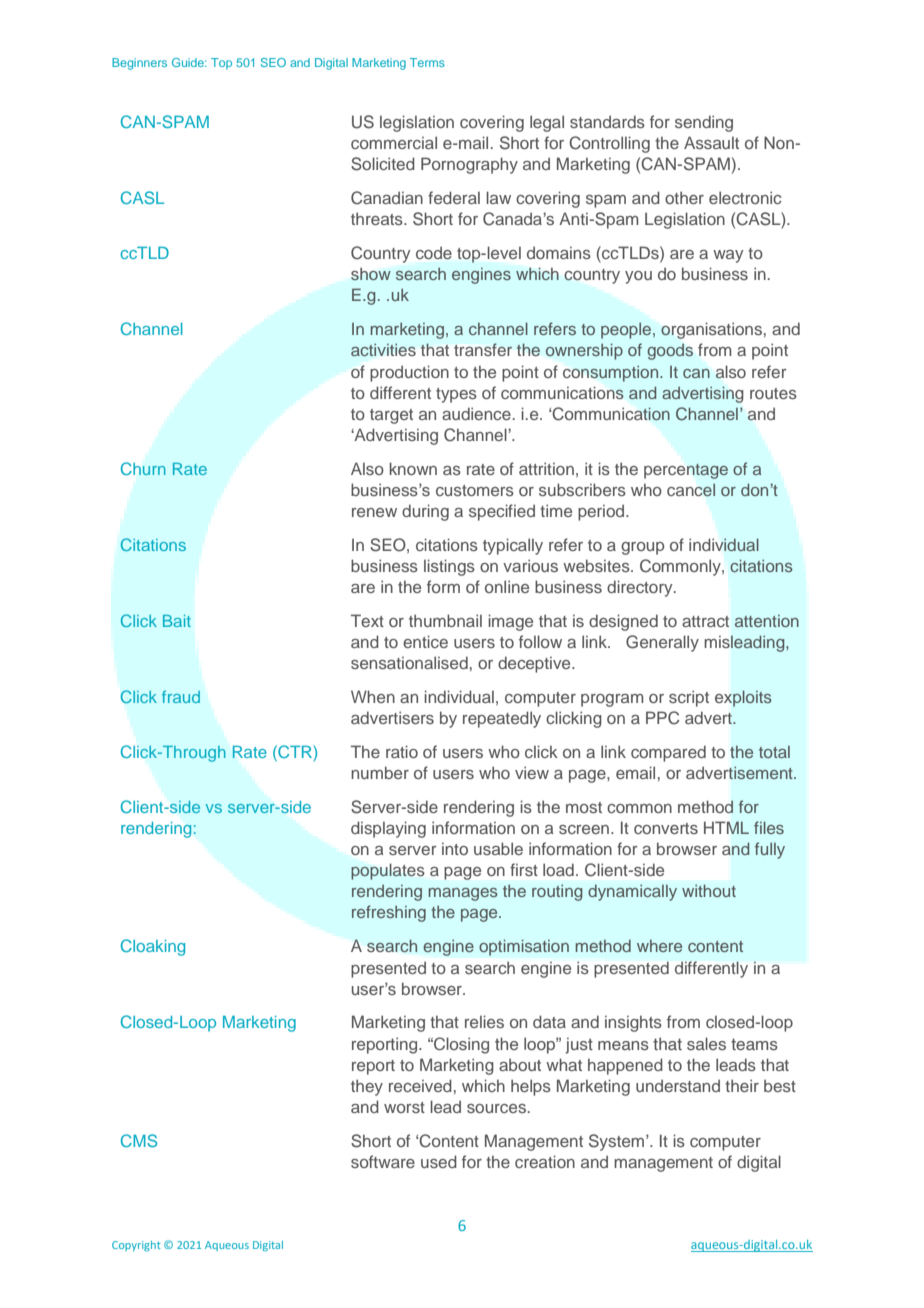  What do you see at coordinates (439, 1161) in the screenshot?
I see `used` at bounding box center [439, 1161].
